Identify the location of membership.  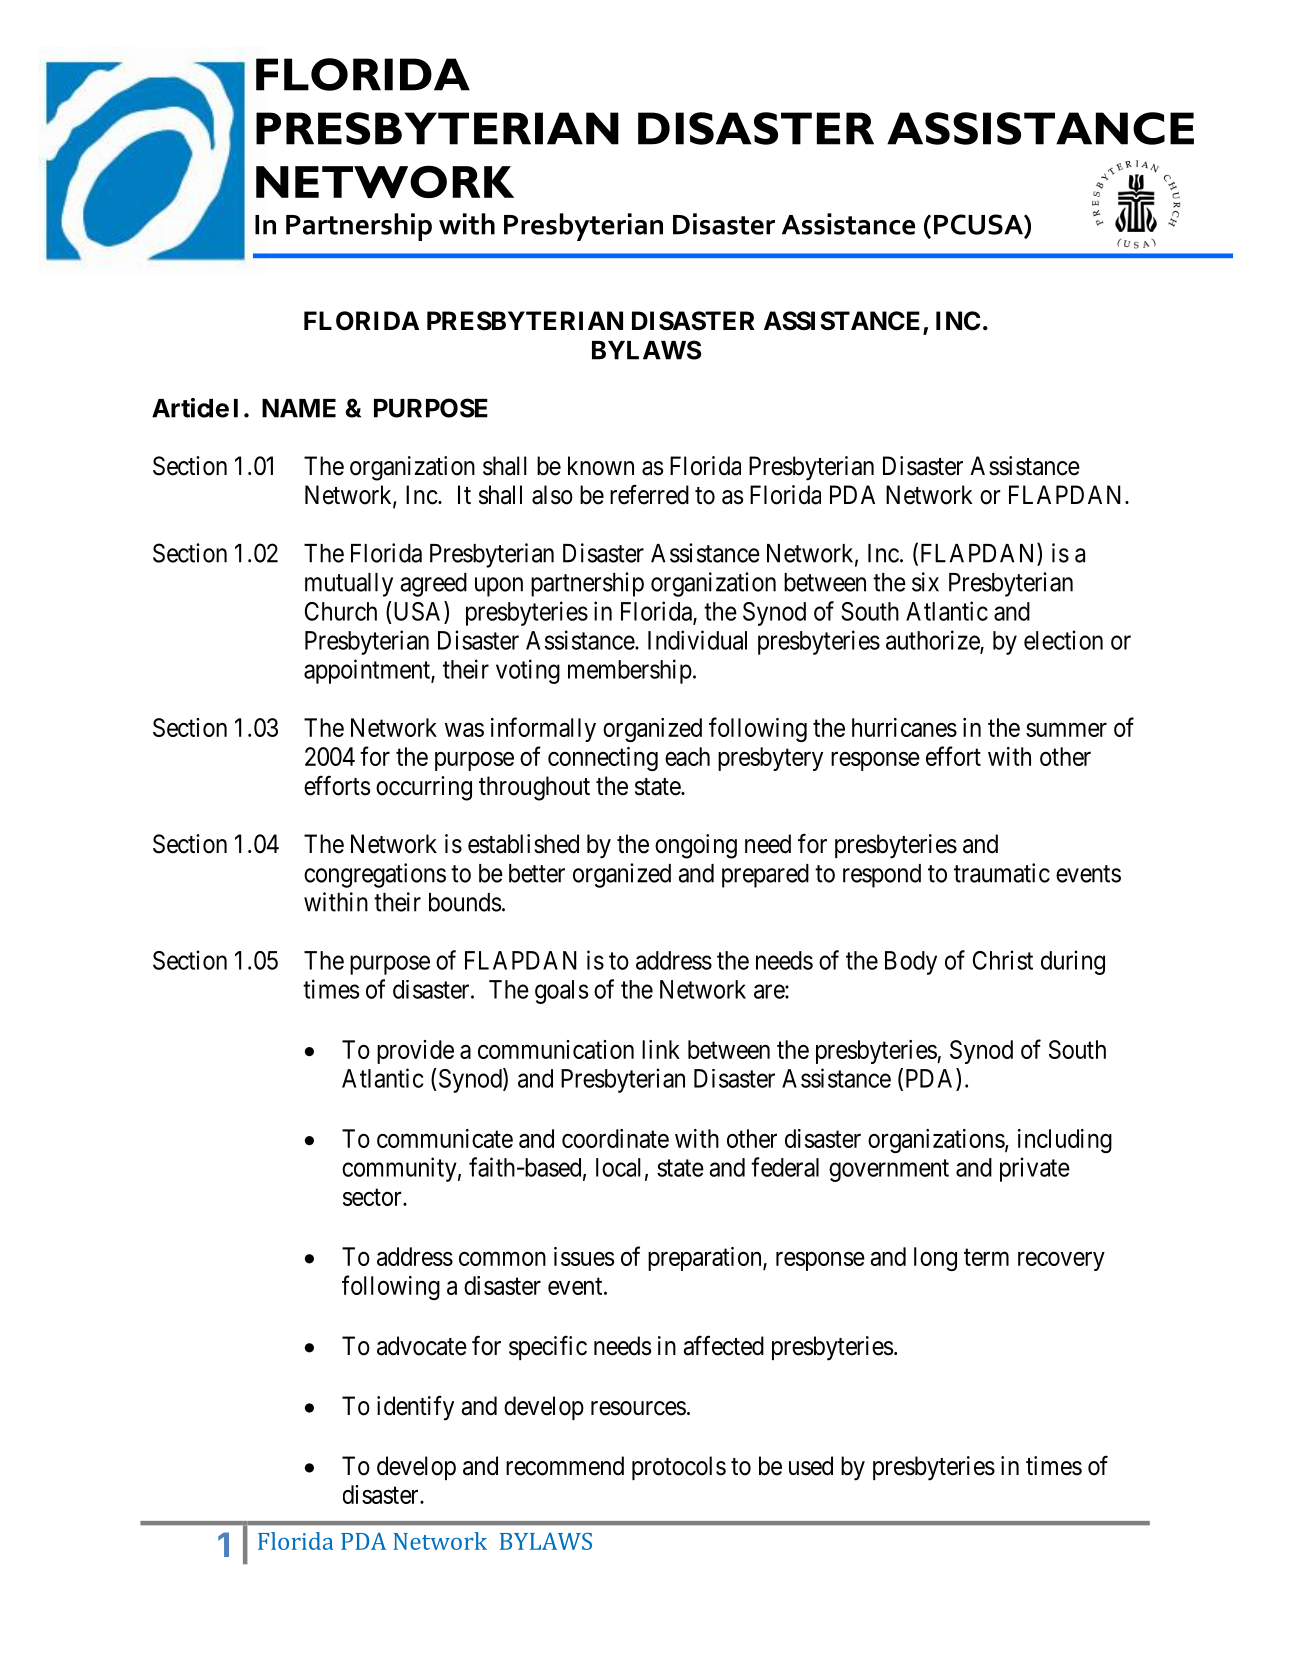
(630, 671).
